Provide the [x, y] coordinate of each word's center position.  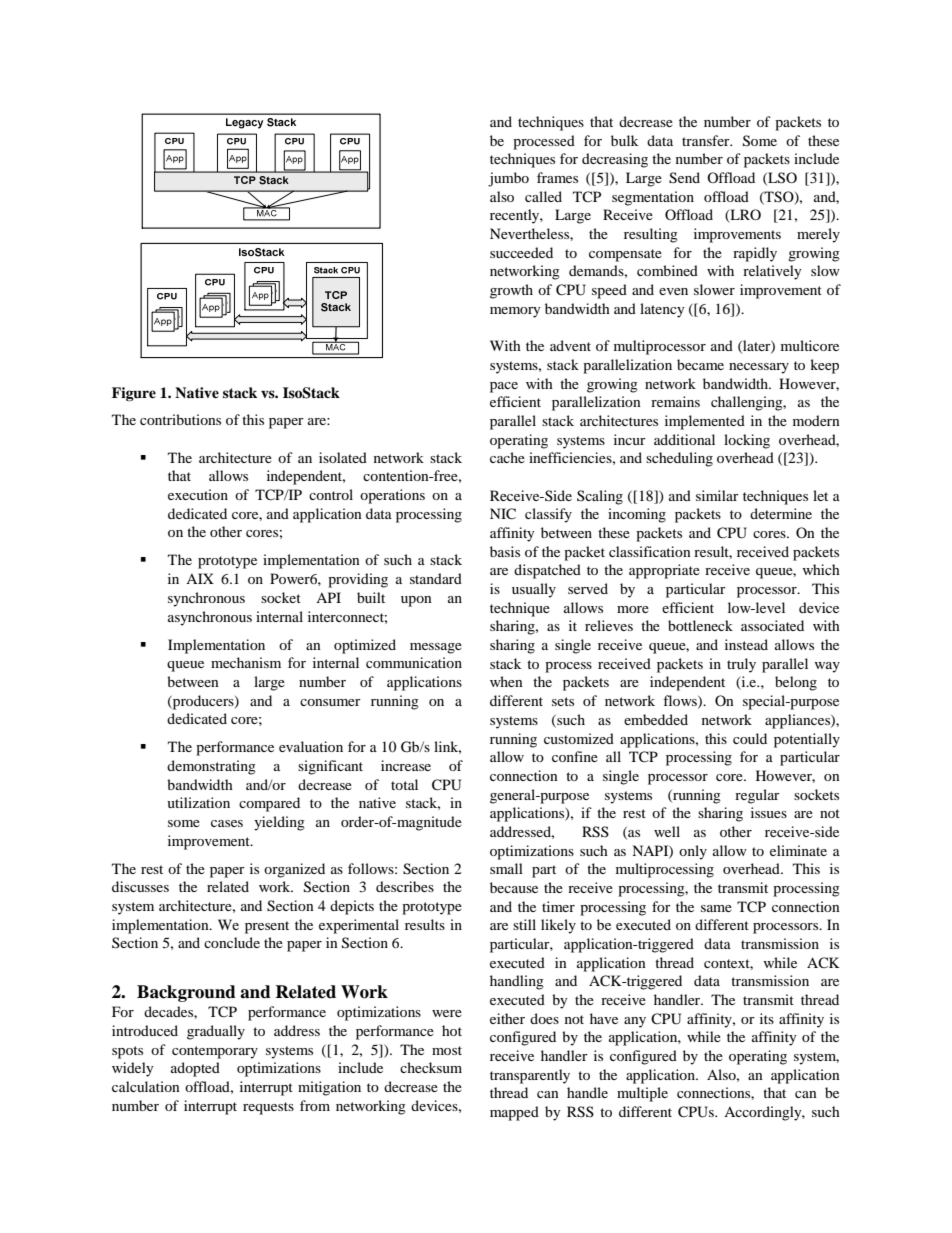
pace [504, 387]
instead [746, 644]
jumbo [508, 179]
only [693, 852]
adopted [195, 1069]
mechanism [246, 662]
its [767, 1018]
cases [227, 823]
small [506, 868]
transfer [707, 140]
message [436, 648]
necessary [759, 368]
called [543, 196]
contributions [180, 419]
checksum [431, 1067]
